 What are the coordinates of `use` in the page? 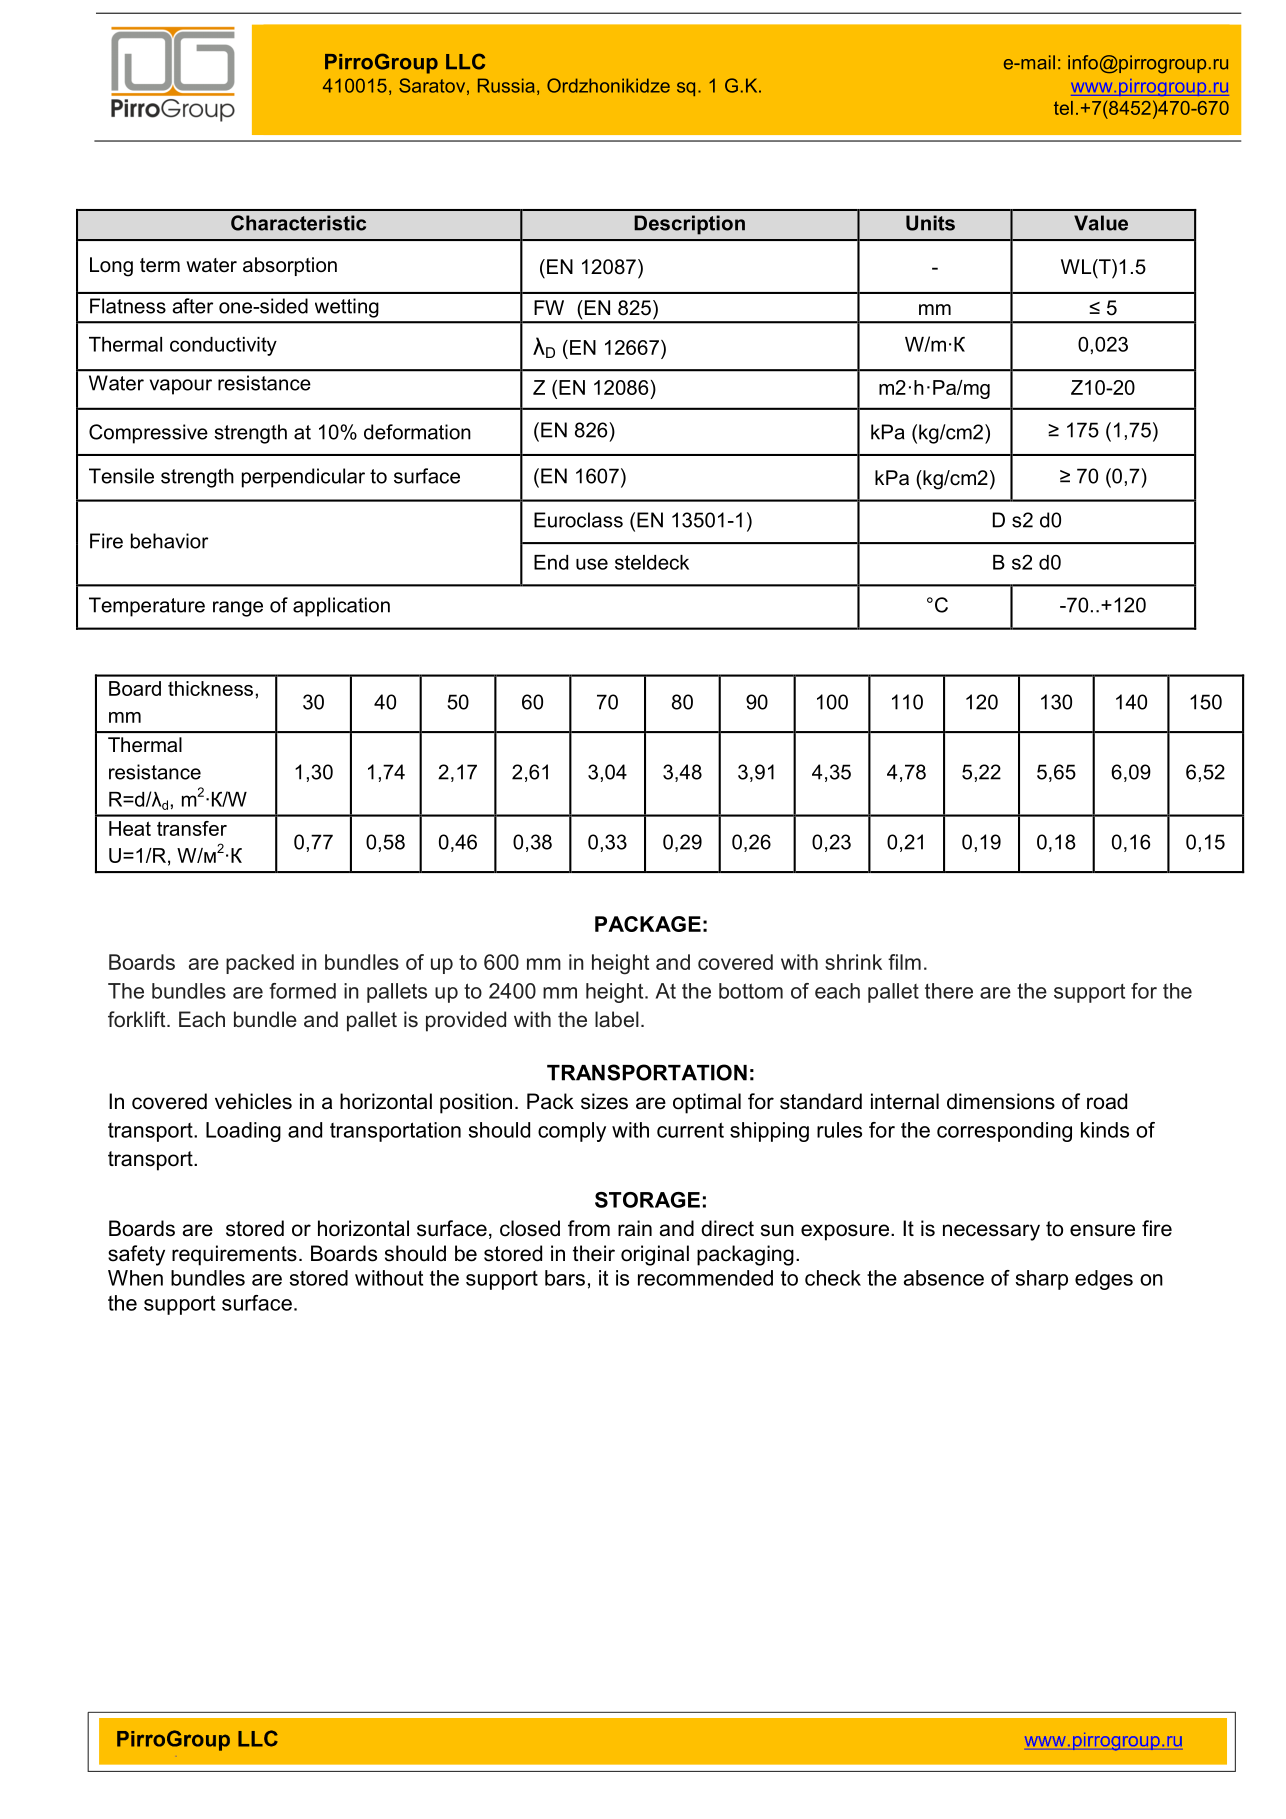 It's located at (592, 564).
